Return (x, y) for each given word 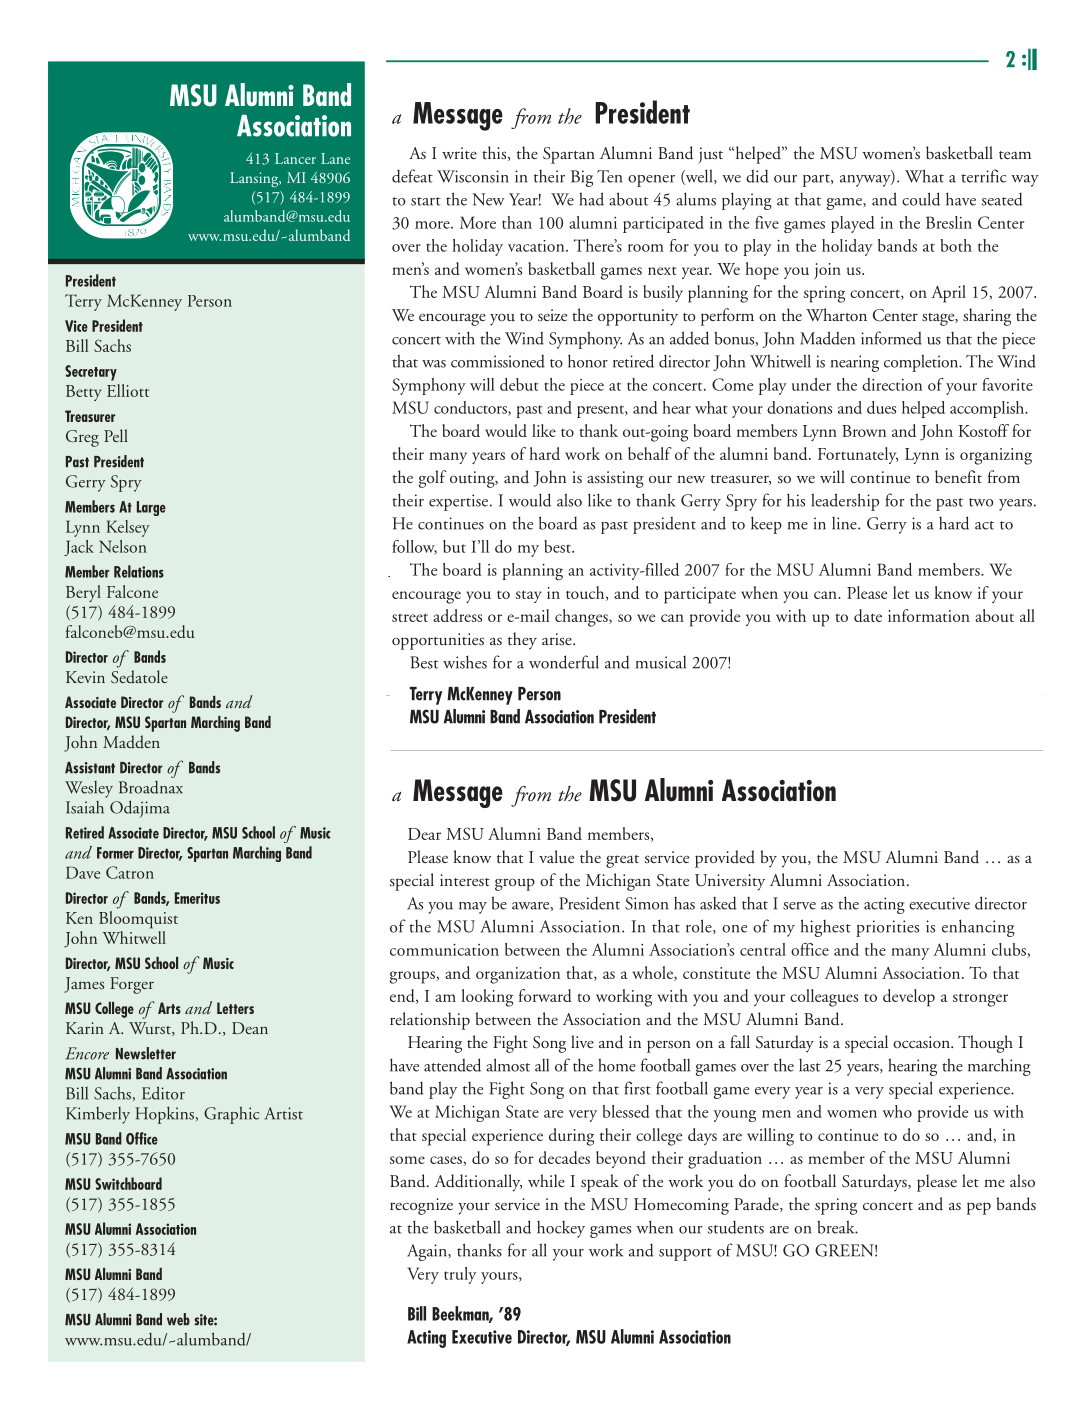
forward (545, 995)
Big (582, 178)
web (178, 1319)
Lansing (255, 179)
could (921, 199)
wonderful (564, 662)
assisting (615, 479)
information (929, 615)
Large (151, 508)
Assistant (90, 768)
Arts (169, 1008)
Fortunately (858, 455)
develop (909, 998)
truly (460, 1275)
